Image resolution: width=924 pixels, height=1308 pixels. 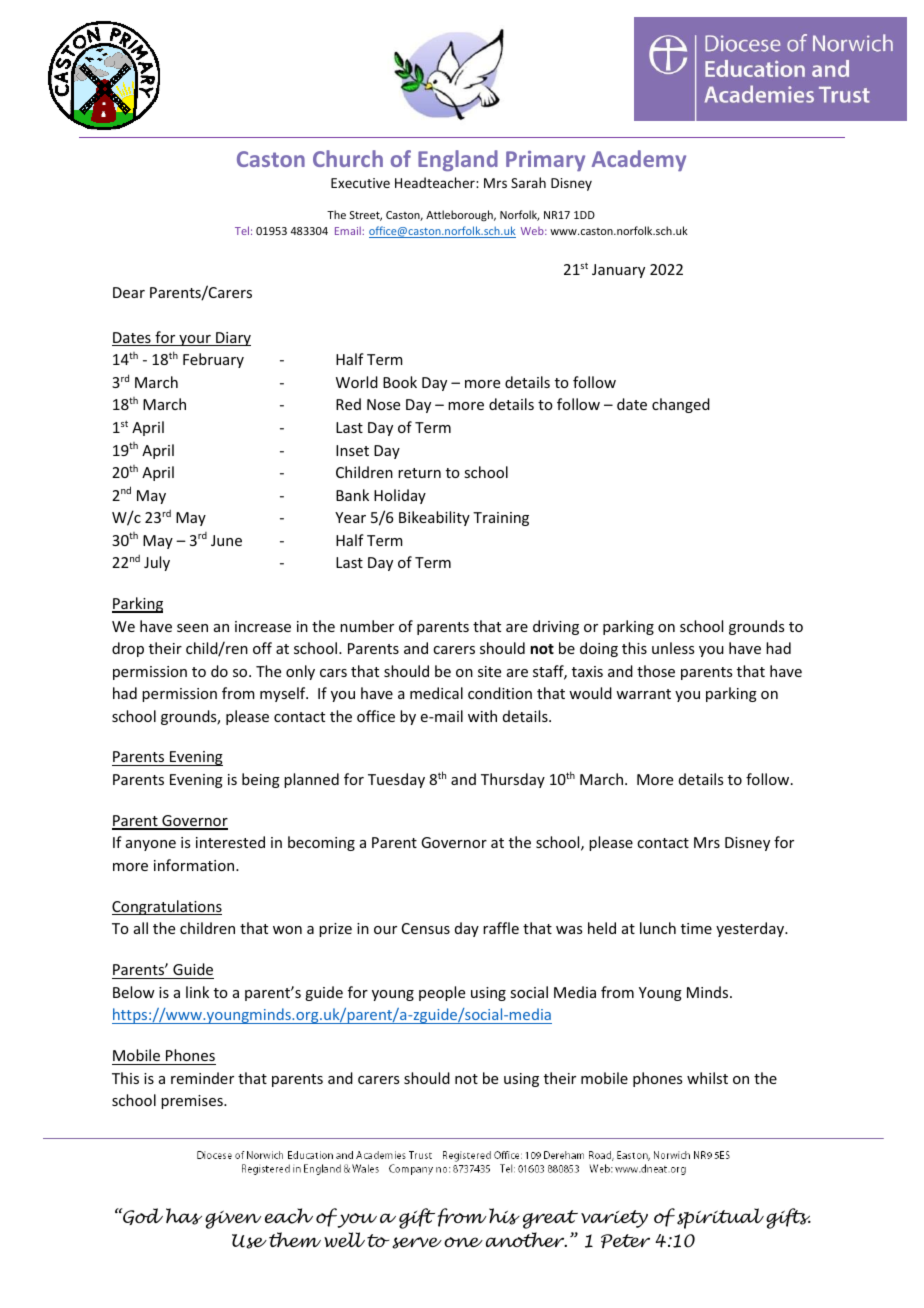 I want to click on unless, so click(x=673, y=648).
